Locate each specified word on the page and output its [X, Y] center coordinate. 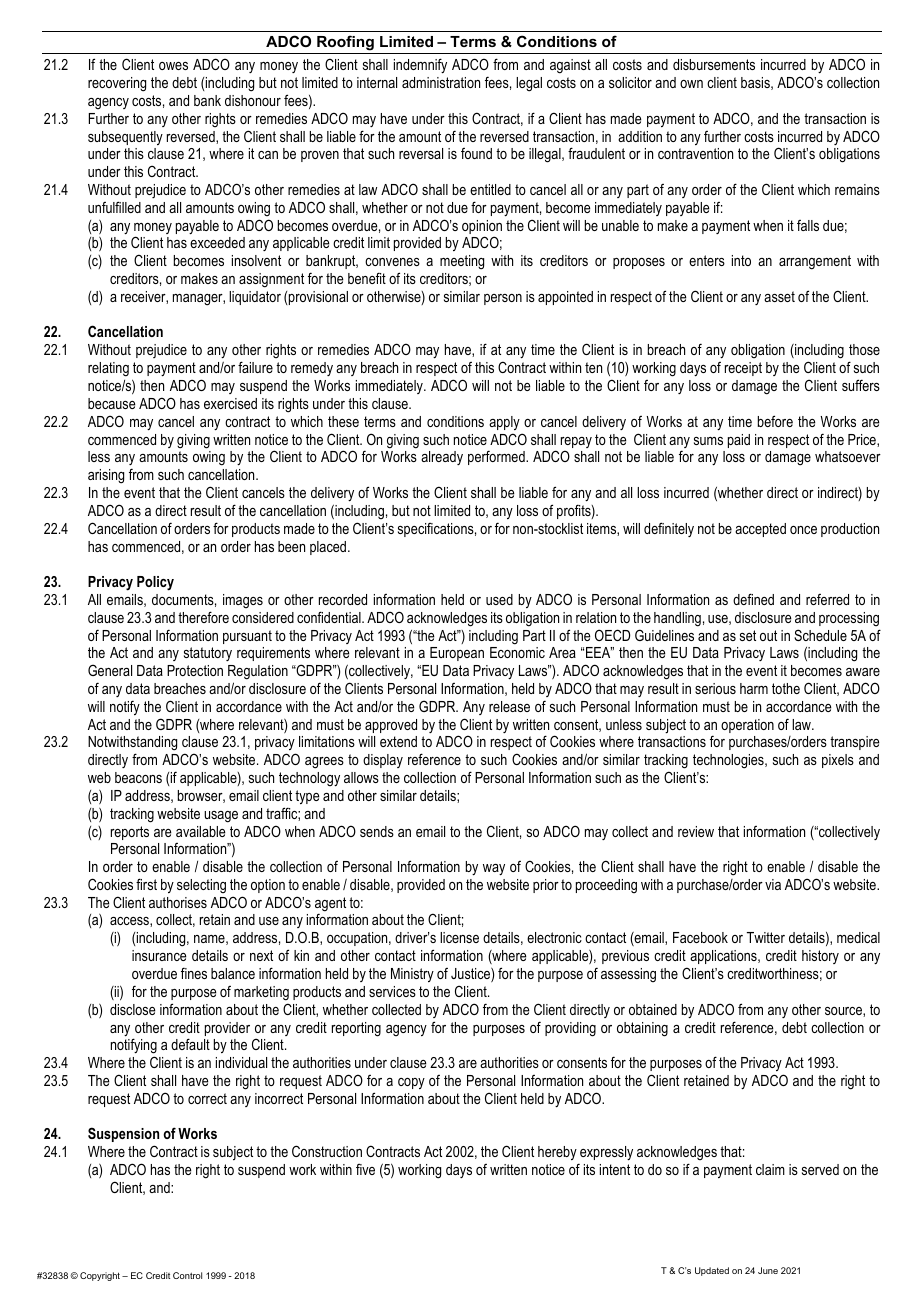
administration [441, 82]
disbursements [714, 64]
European [457, 654]
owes [173, 66]
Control [187, 1275]
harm [754, 688]
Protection [195, 670]
